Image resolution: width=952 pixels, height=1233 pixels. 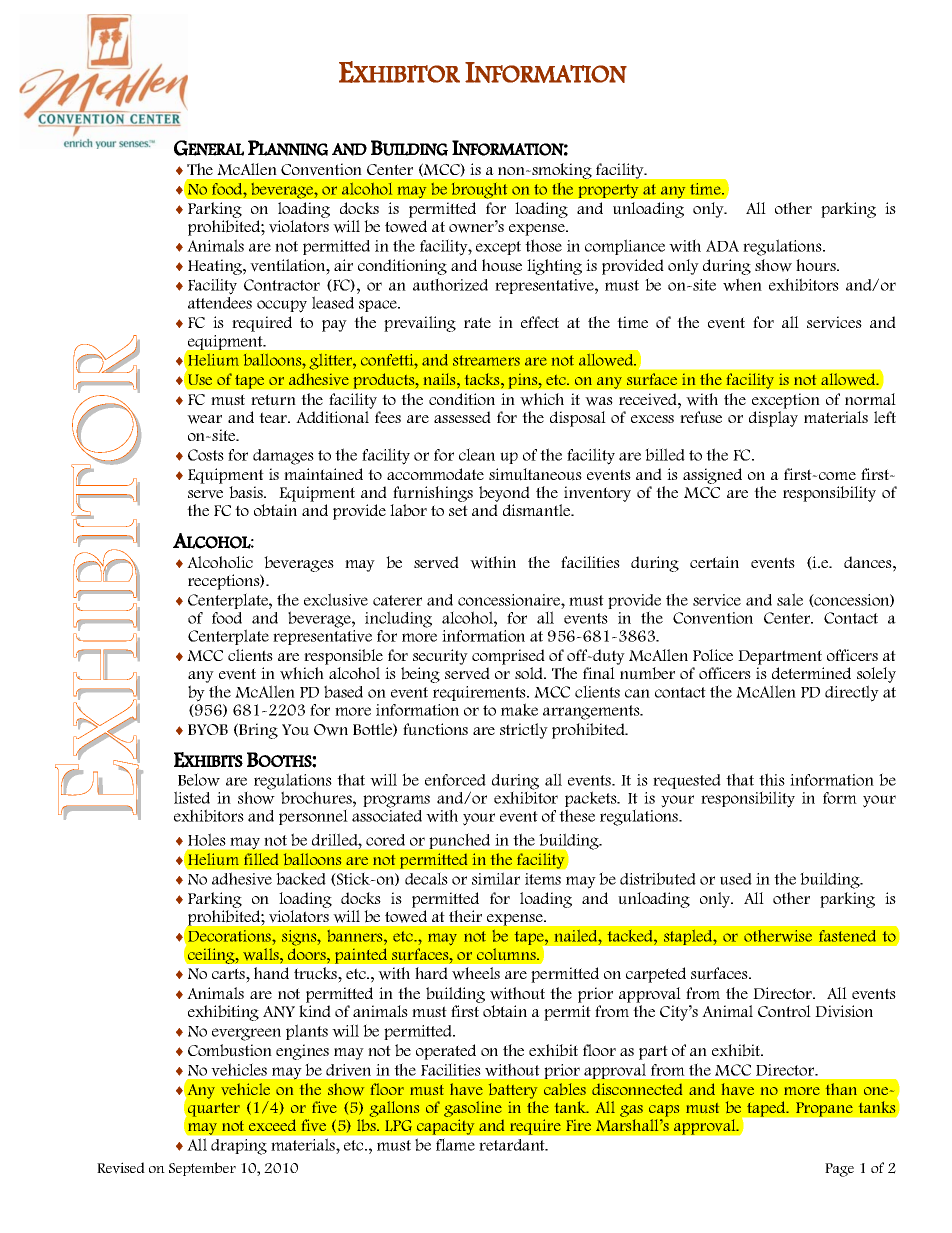 I want to click on hours, so click(x=817, y=265).
